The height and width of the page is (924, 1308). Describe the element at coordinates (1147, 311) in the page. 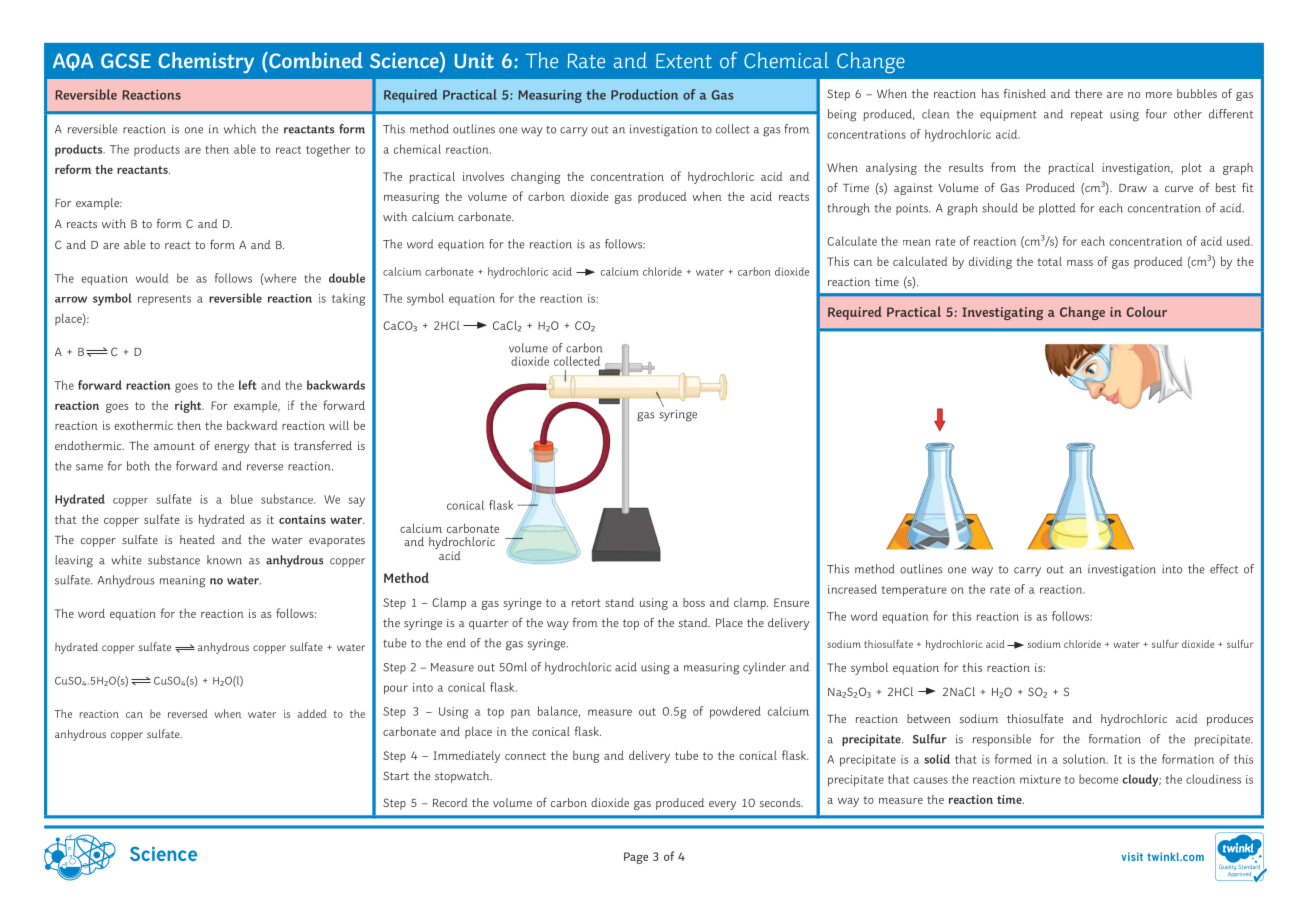

I see `Colour` at that location.
